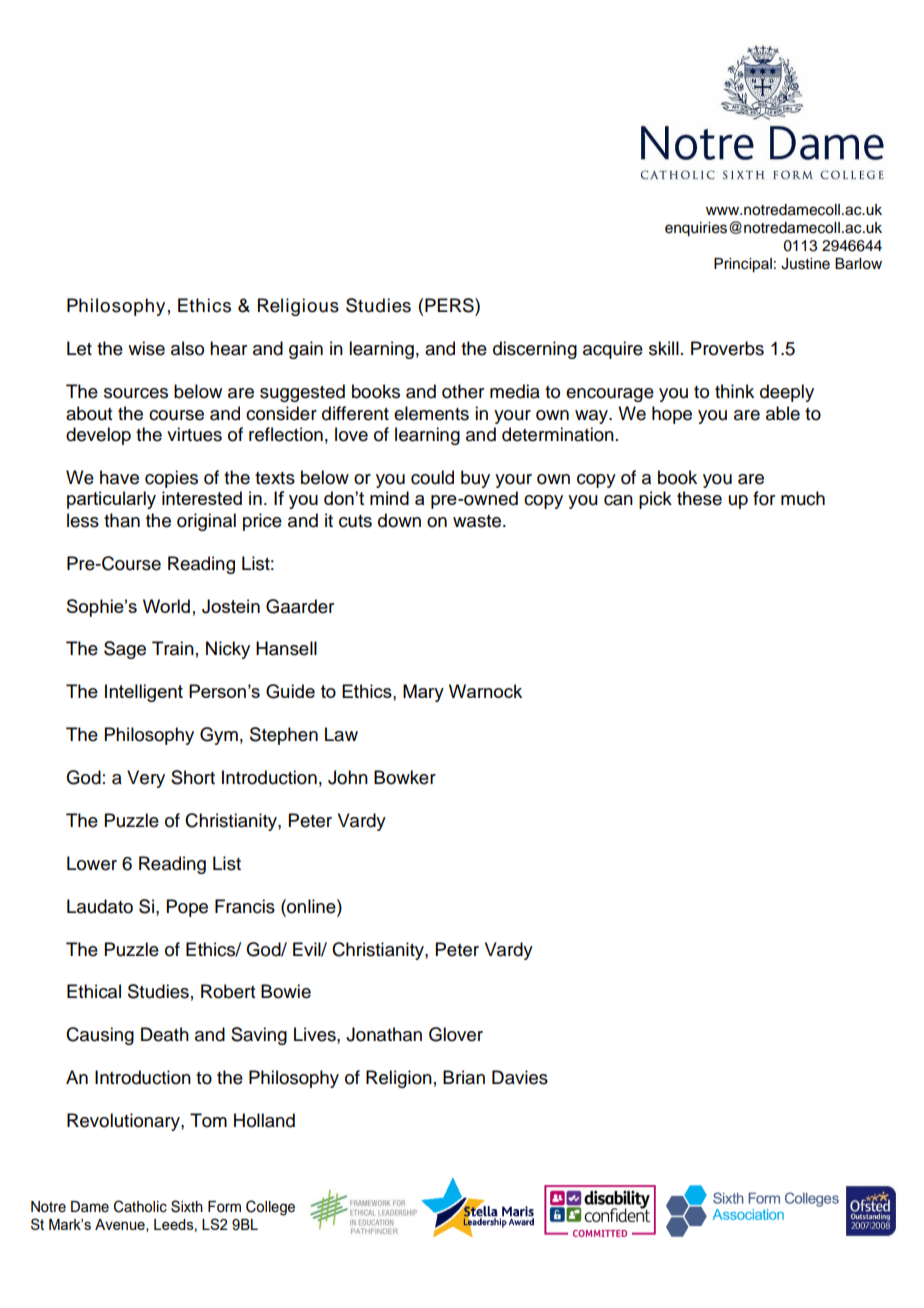 The width and height of the screenshot is (924, 1308). I want to click on Warnock, so click(485, 691).
